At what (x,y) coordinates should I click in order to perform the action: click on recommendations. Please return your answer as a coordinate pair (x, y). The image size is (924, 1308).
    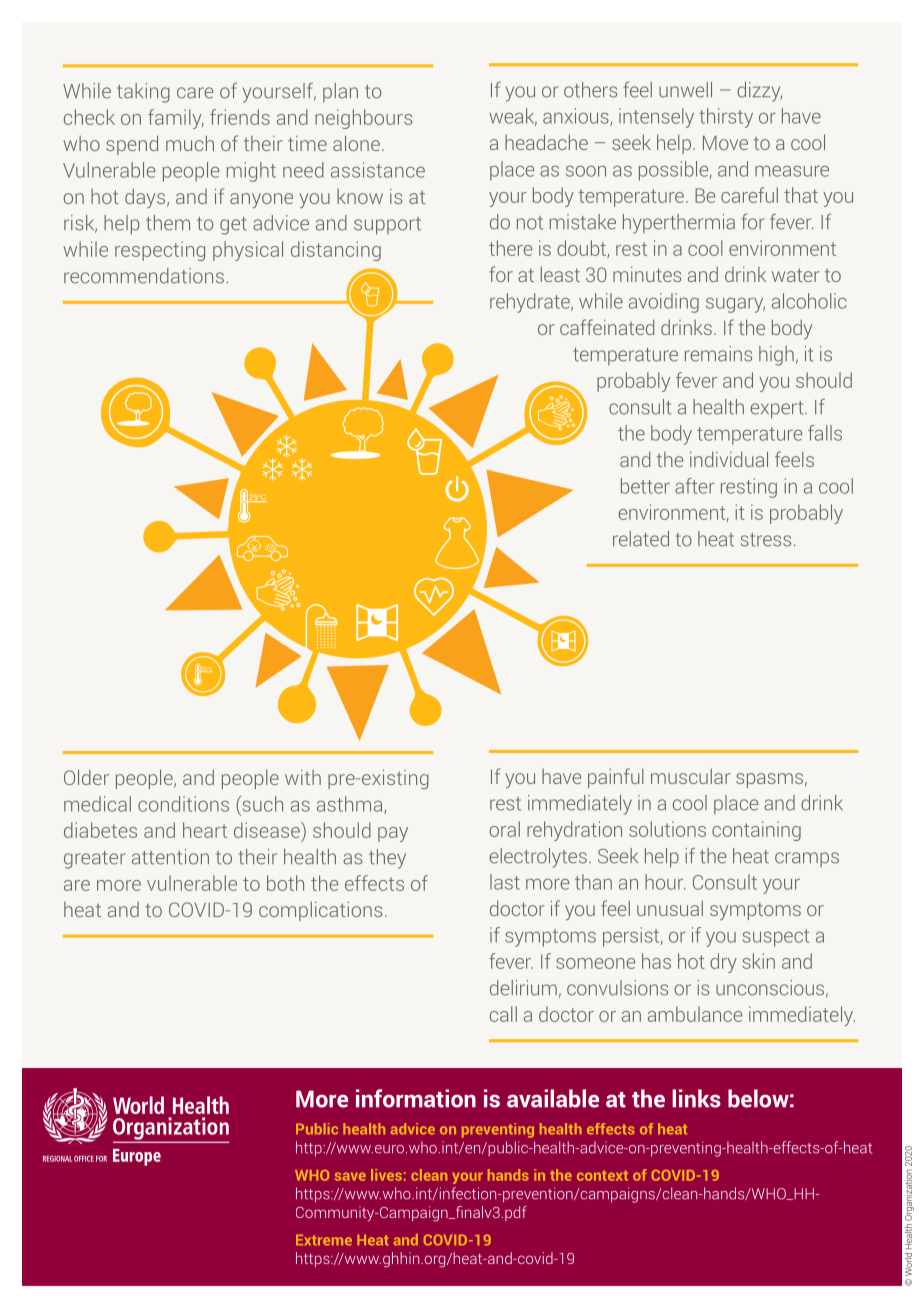
    Looking at the image, I should click on (144, 276).
